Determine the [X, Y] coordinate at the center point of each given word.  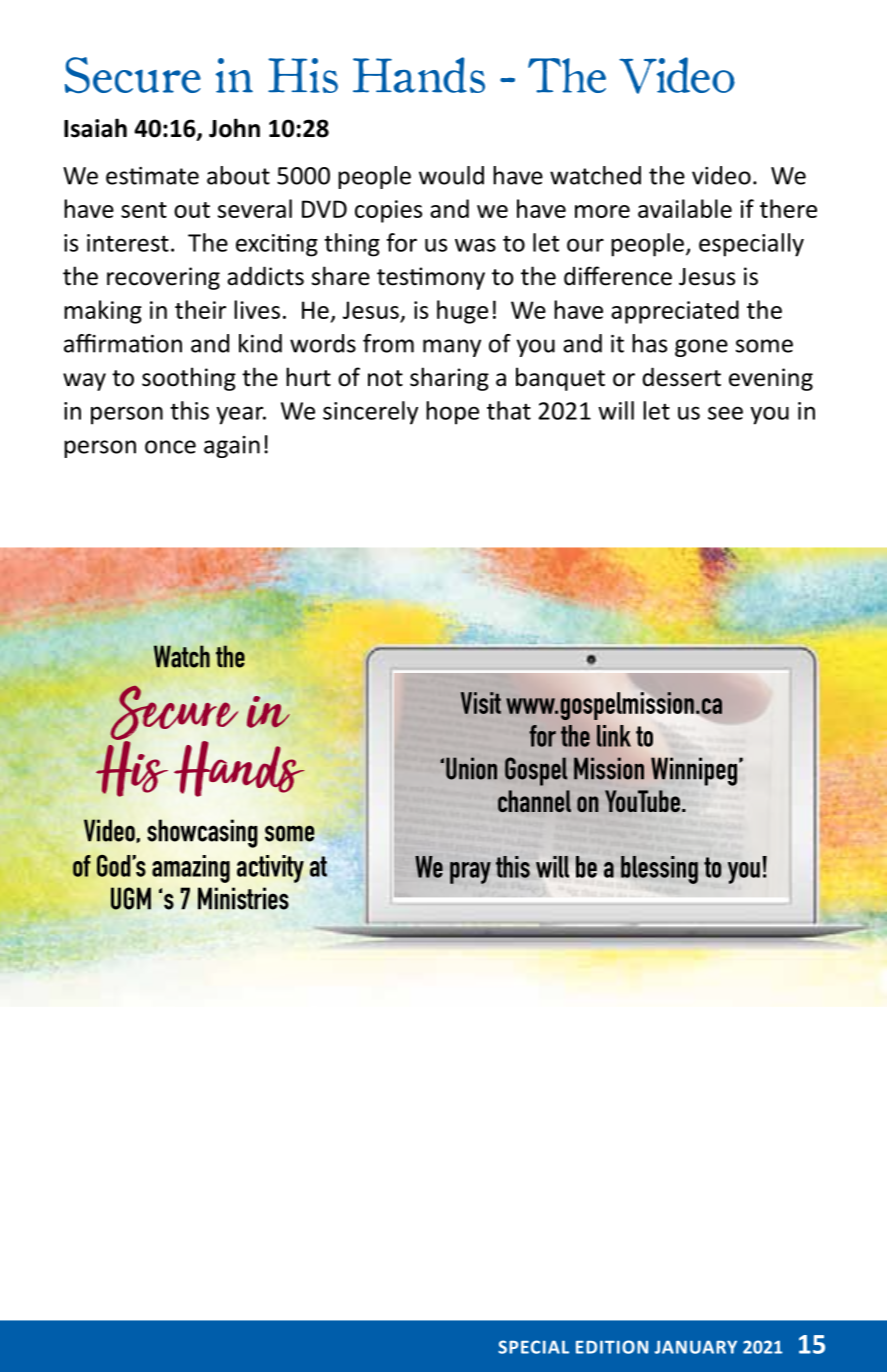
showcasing [202, 833]
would [451, 175]
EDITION [612, 1347]
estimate [152, 176]
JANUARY [696, 1347]
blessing [659, 870]
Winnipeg [694, 771]
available [685, 208]
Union [471, 768]
